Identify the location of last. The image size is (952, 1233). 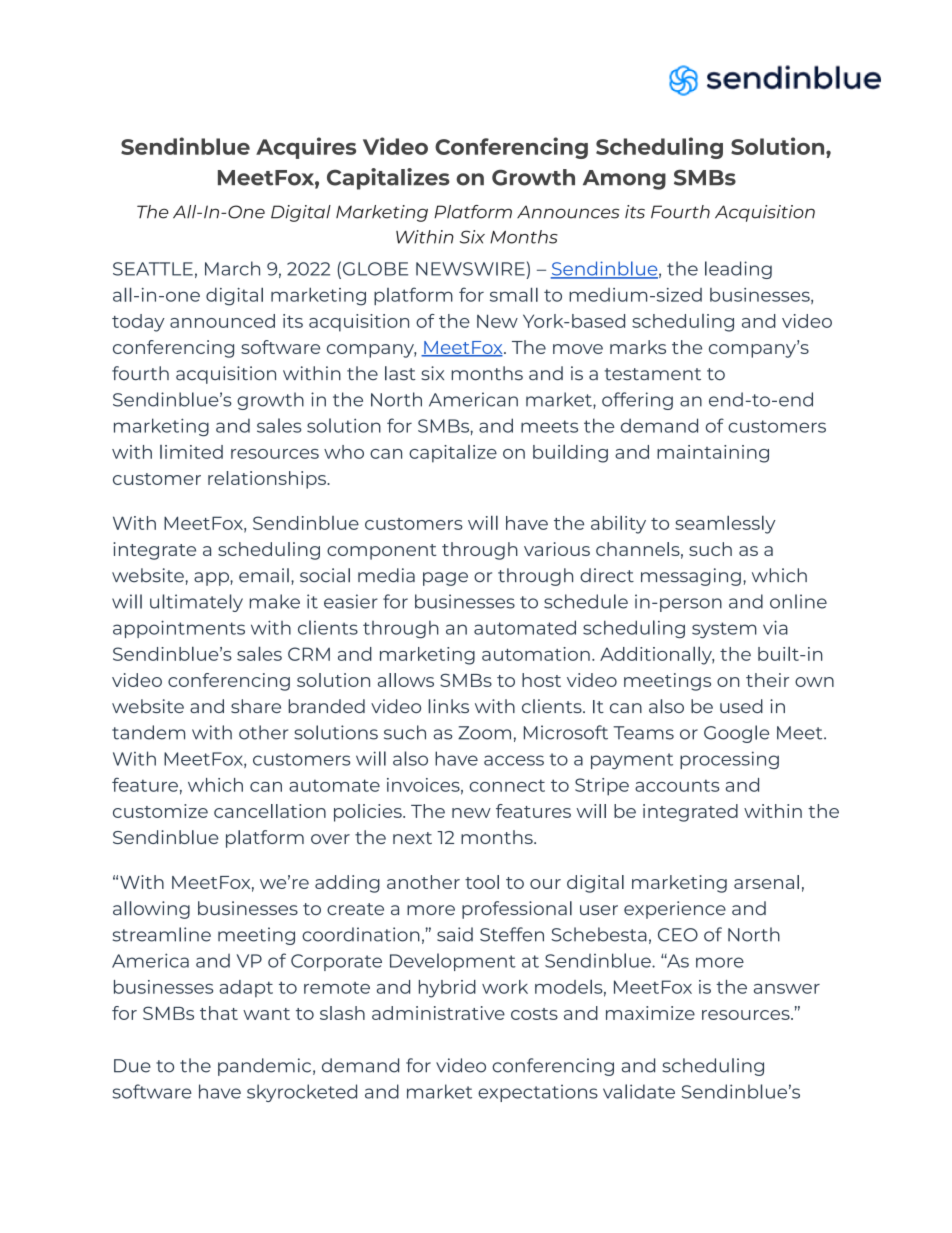
(400, 373).
